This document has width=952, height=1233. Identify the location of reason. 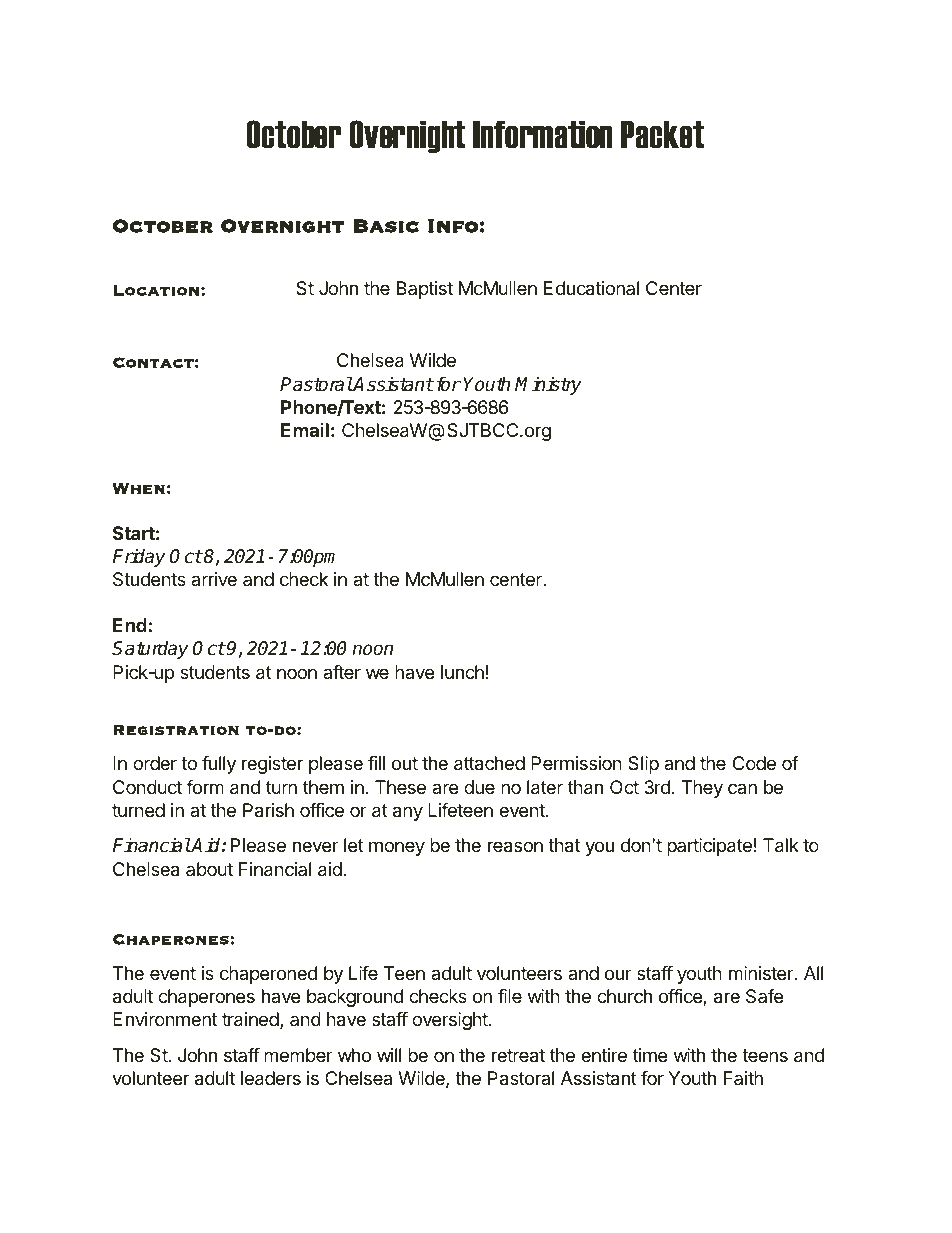
(515, 847).
